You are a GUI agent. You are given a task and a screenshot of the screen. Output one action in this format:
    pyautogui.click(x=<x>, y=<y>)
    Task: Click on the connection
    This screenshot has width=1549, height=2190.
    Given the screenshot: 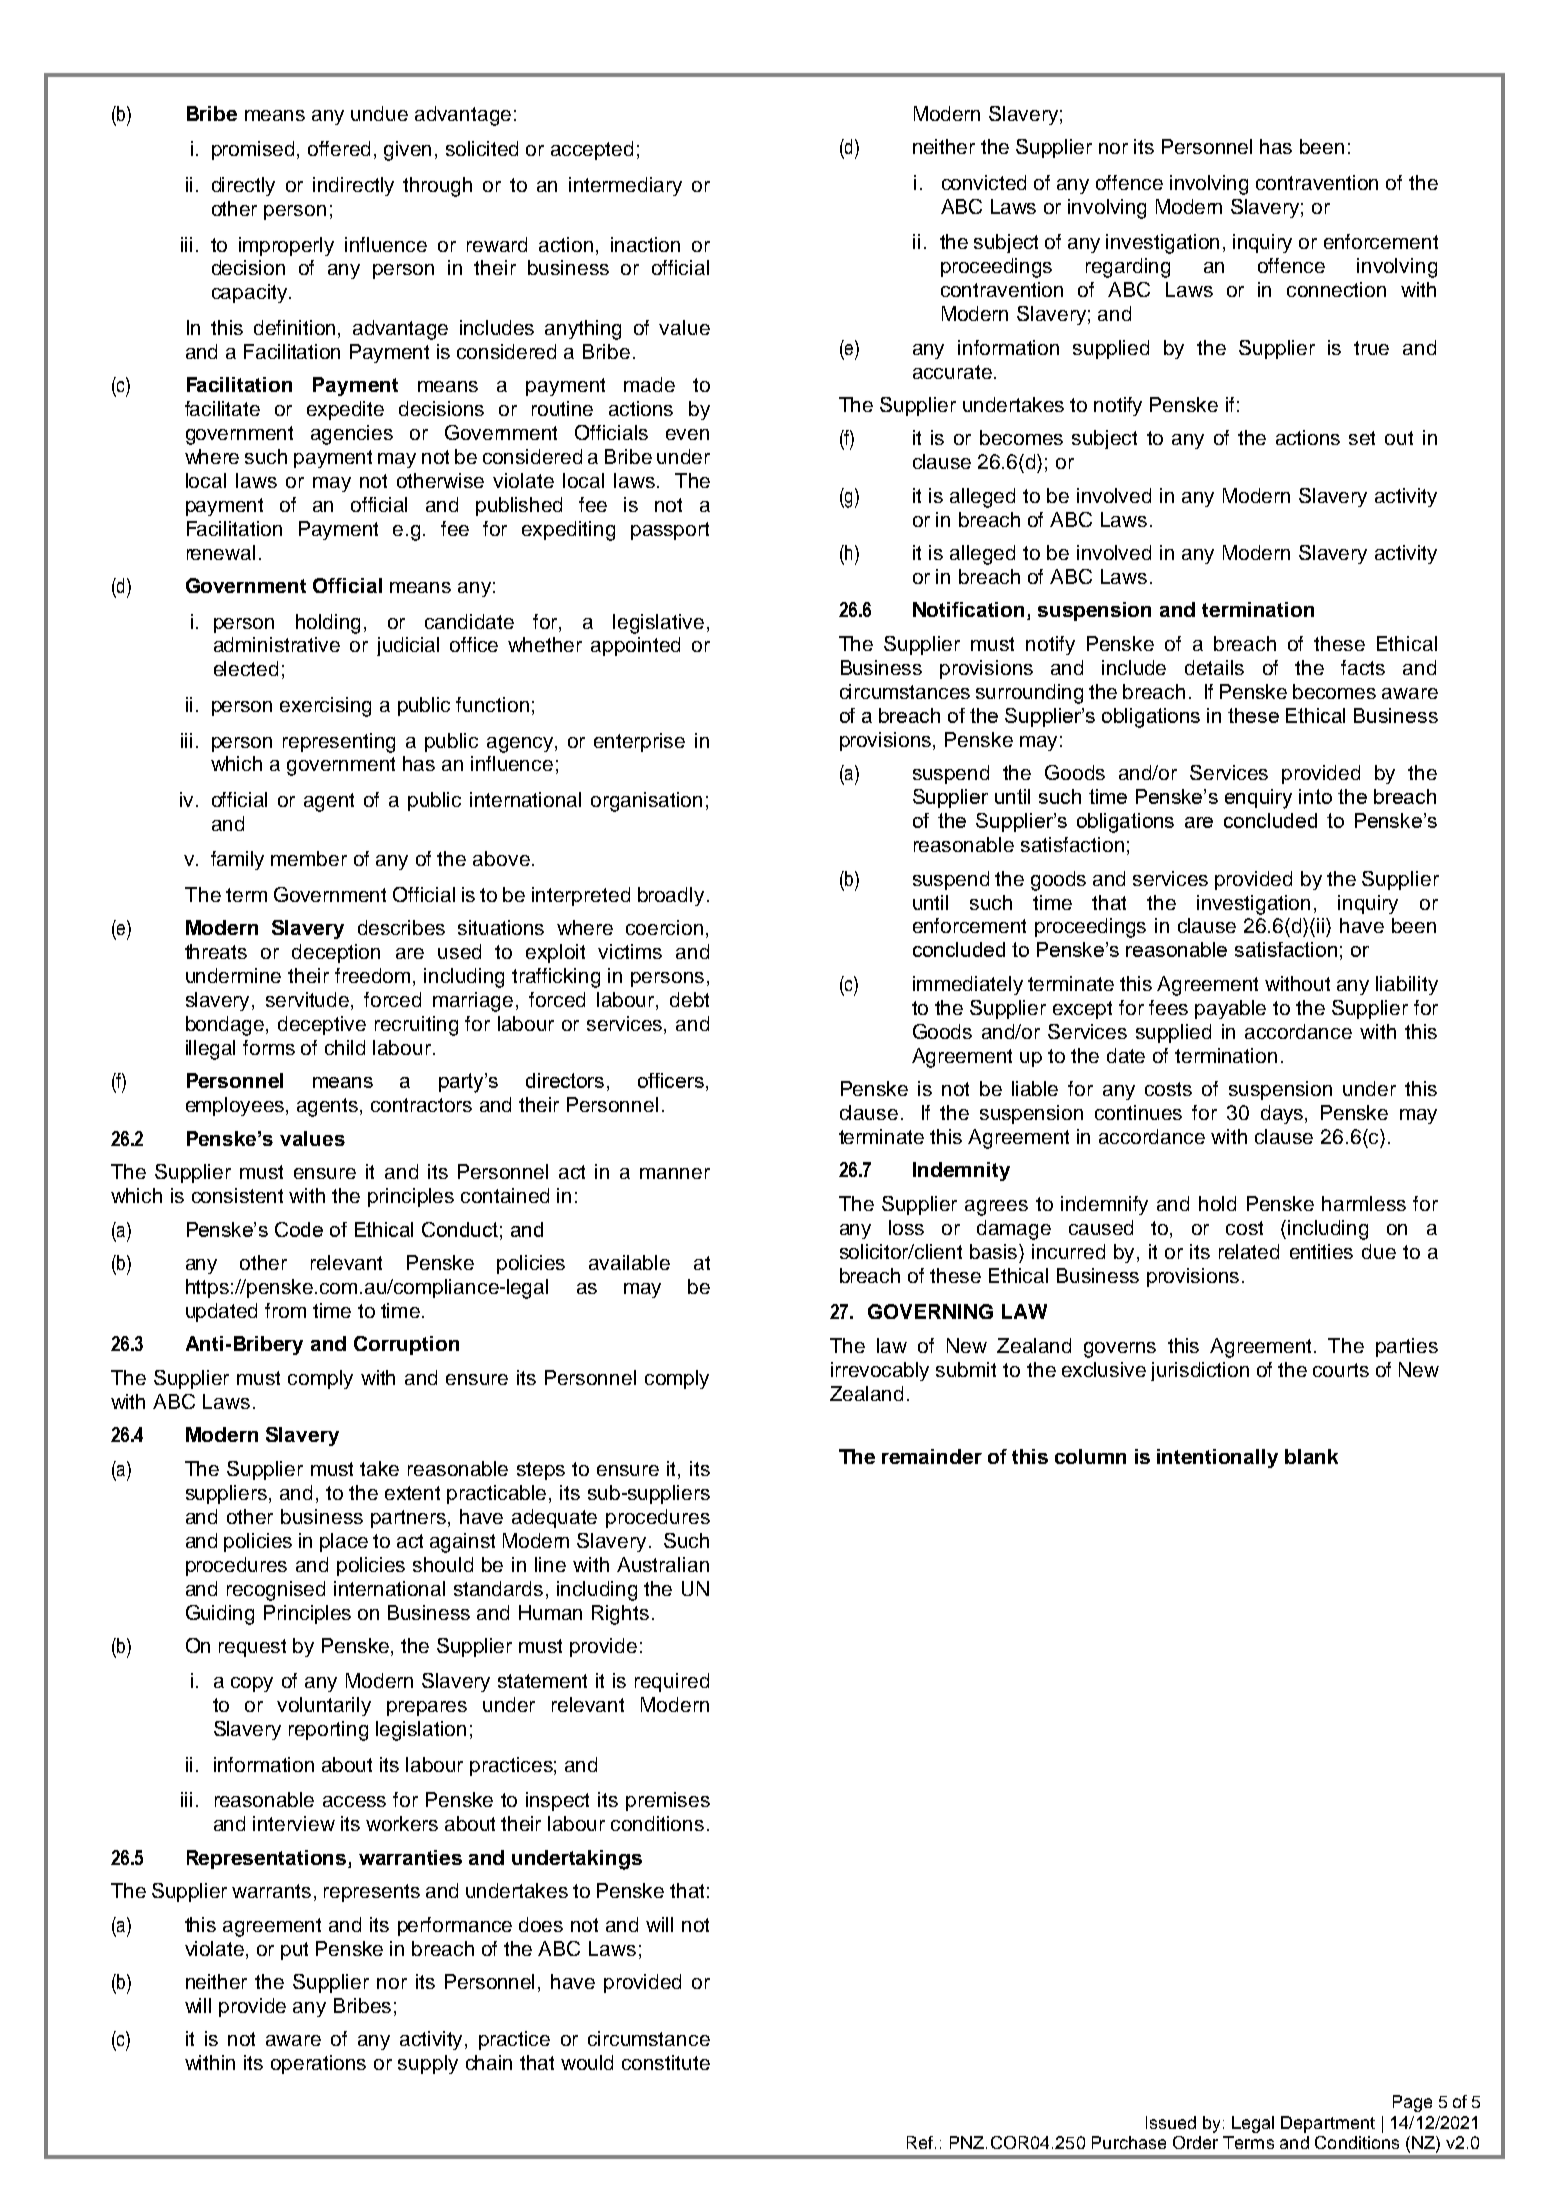 What is the action you would take?
    pyautogui.click(x=1336, y=289)
